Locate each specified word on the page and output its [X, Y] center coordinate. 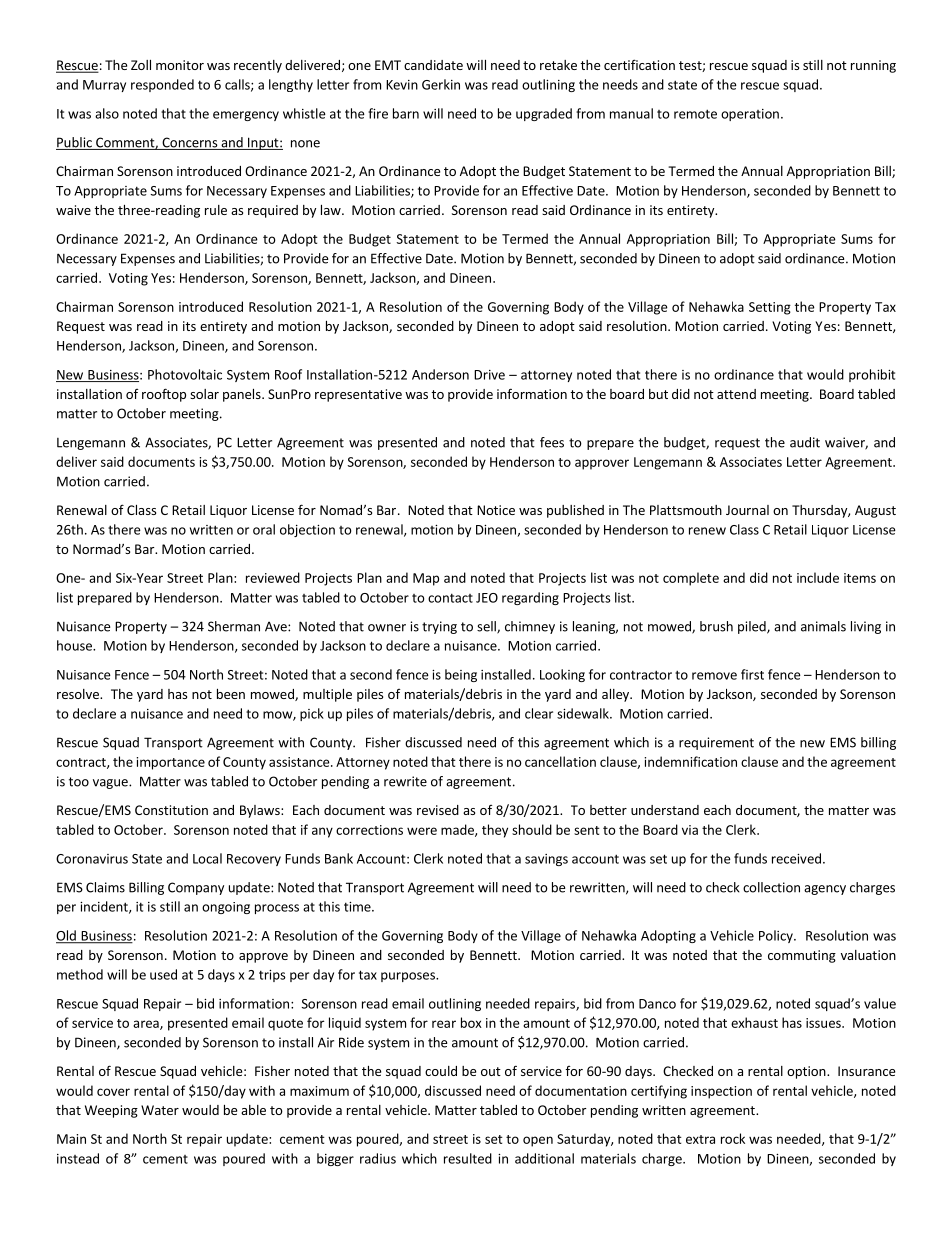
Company [196, 888]
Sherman [234, 626]
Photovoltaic [185, 374]
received [796, 858]
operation [750, 115]
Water [160, 1110]
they [495, 831]
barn [406, 113]
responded [162, 85]
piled [753, 627]
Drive [489, 375]
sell [487, 627]
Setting [770, 308]
